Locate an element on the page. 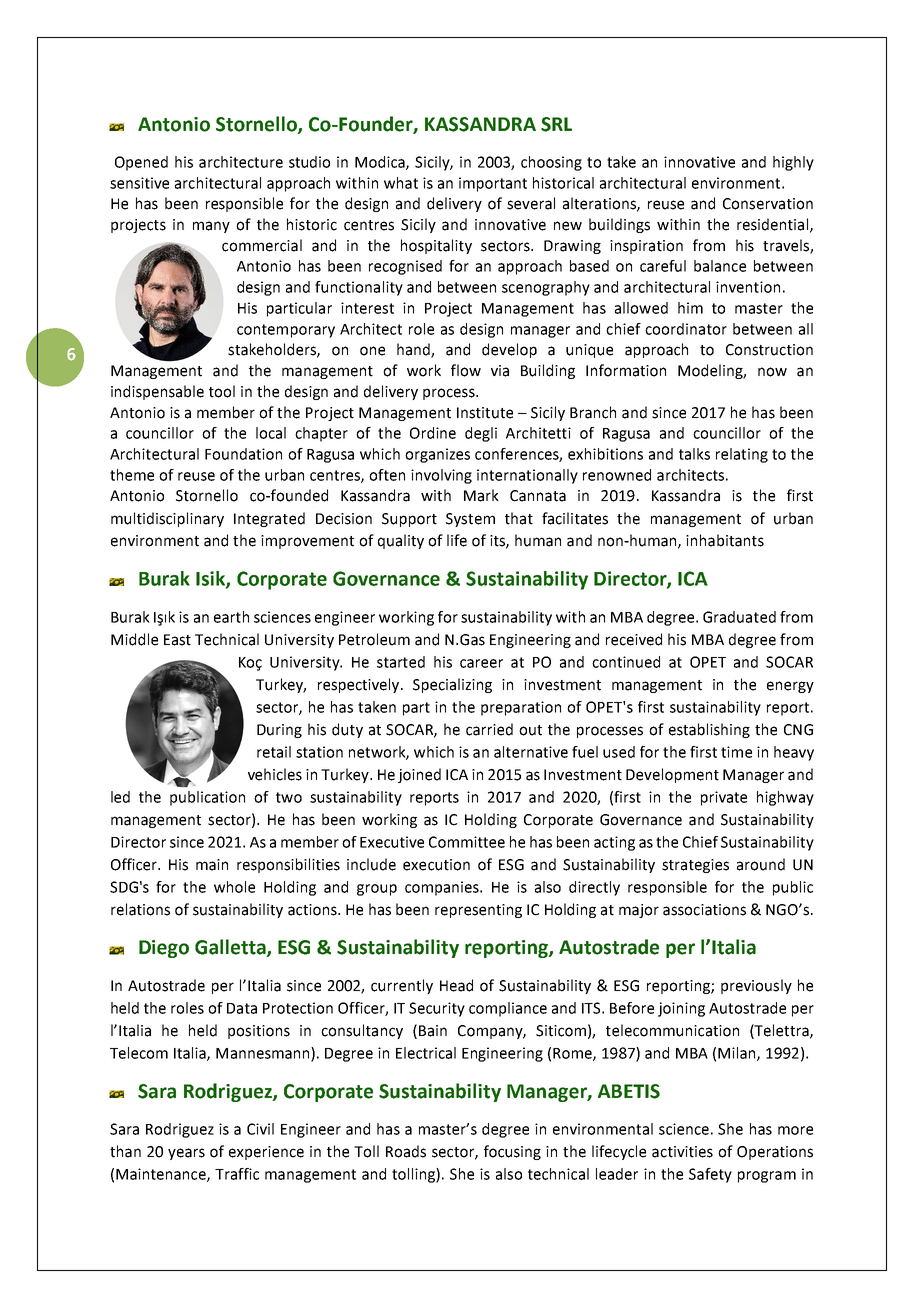 The height and width of the document is (1308, 924). Graduated is located at coordinates (739, 617).
